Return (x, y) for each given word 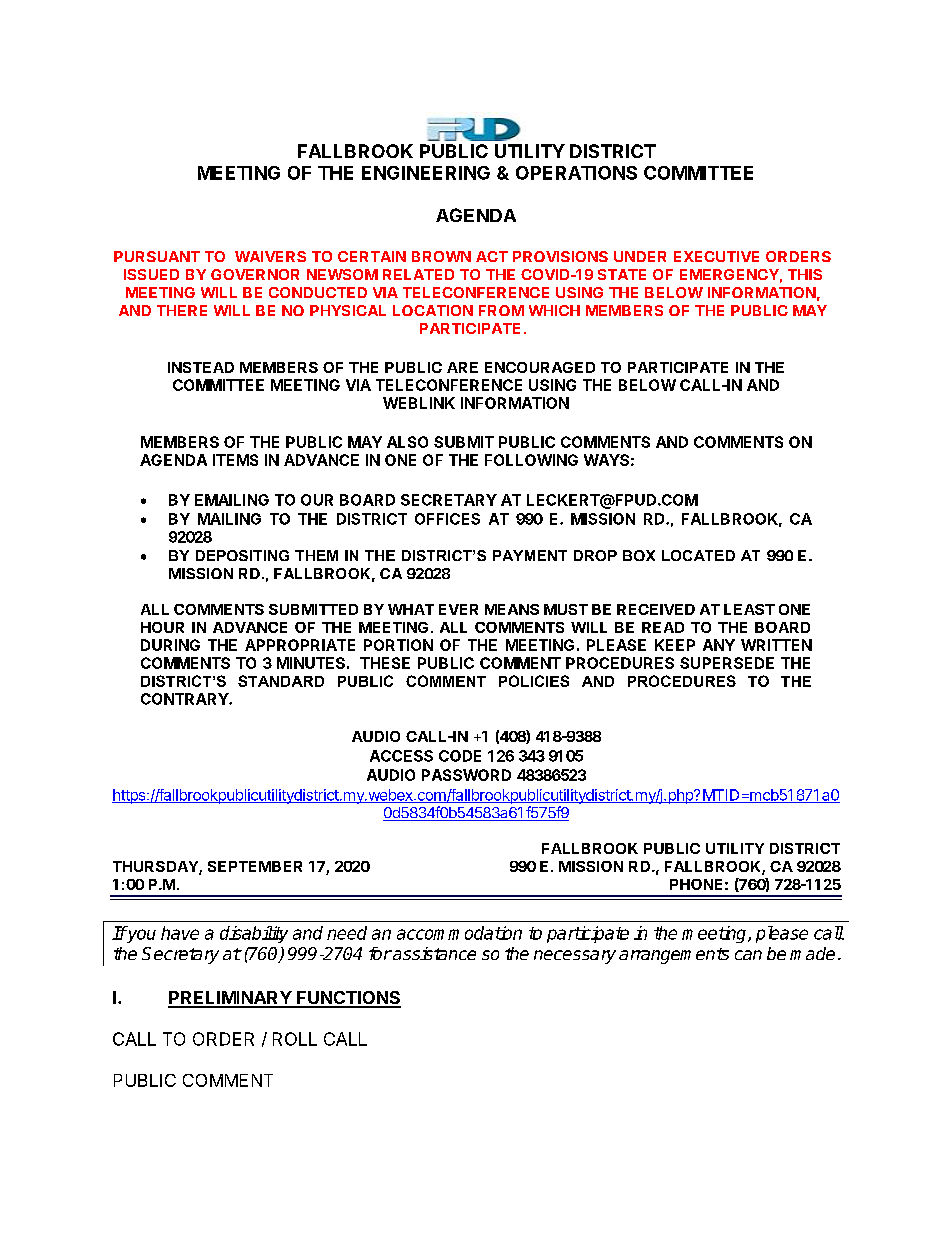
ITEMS (235, 460)
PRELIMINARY (230, 999)
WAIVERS (270, 256)
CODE (460, 756)
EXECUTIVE (716, 256)
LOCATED (698, 555)
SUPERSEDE (727, 663)
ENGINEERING (426, 173)
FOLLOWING (531, 460)
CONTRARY (185, 699)
